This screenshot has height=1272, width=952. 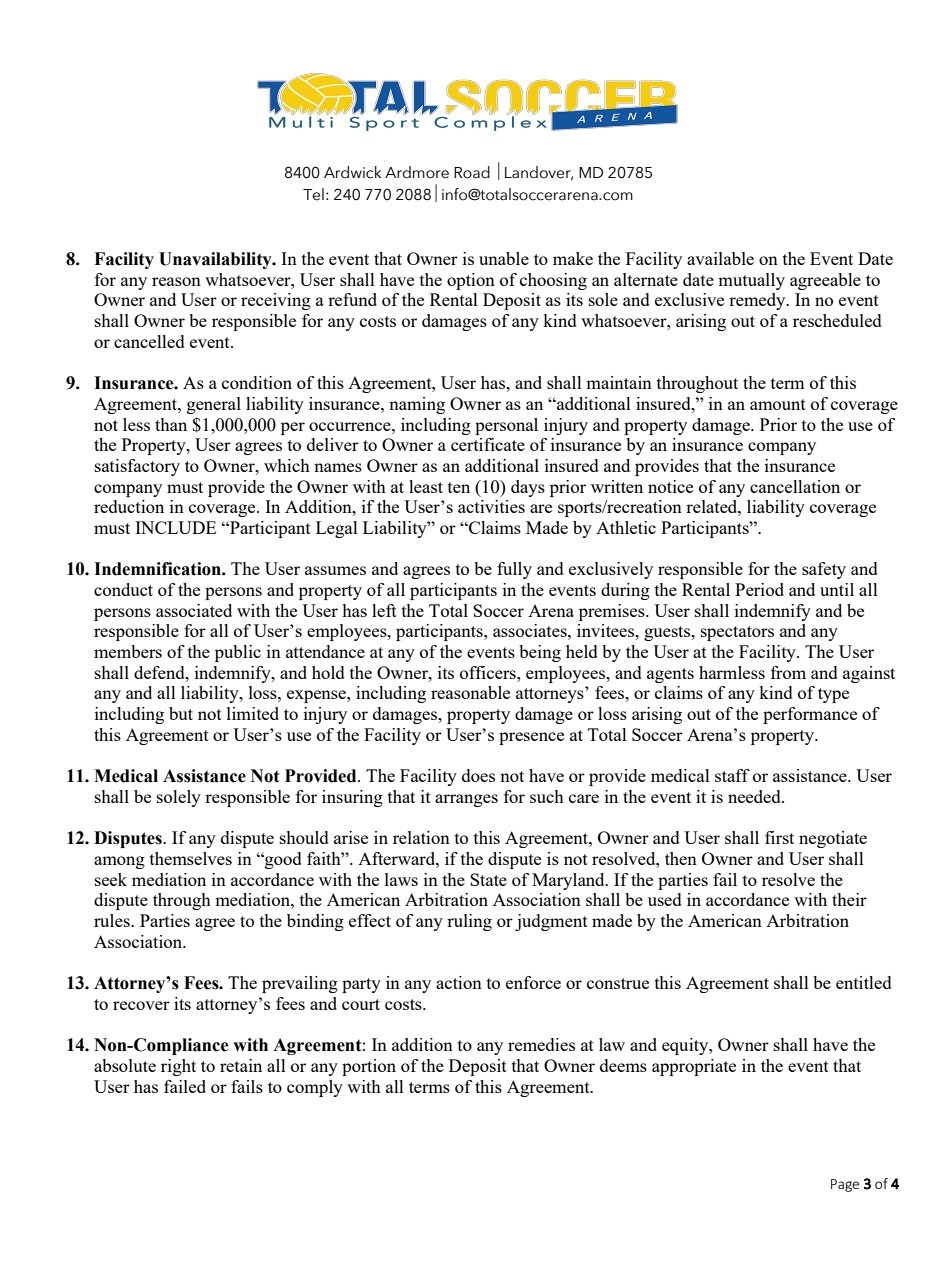 What do you see at coordinates (178, 1067) in the screenshot?
I see `right` at bounding box center [178, 1067].
